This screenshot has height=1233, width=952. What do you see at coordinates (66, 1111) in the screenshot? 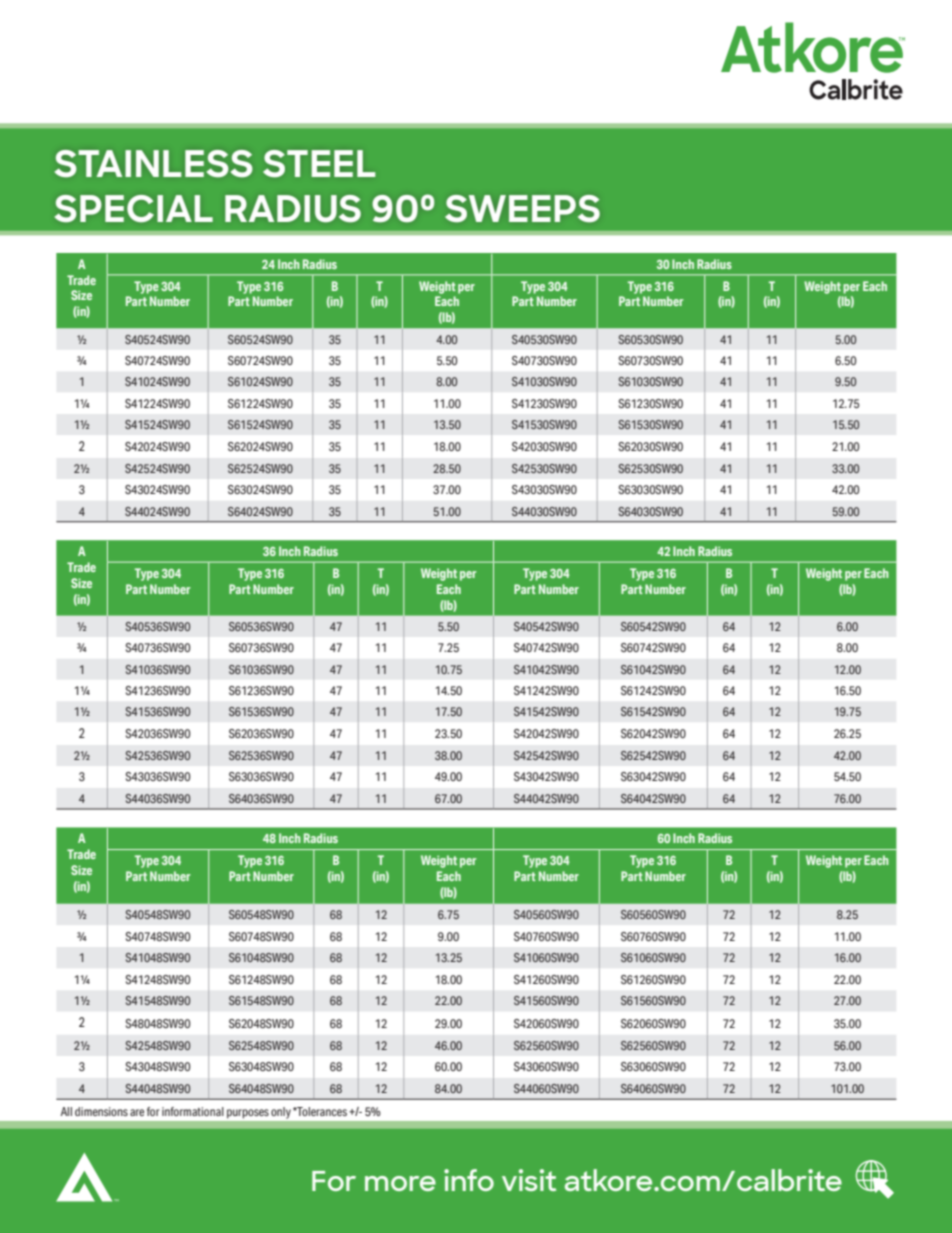
I see `All` at bounding box center [66, 1111].
